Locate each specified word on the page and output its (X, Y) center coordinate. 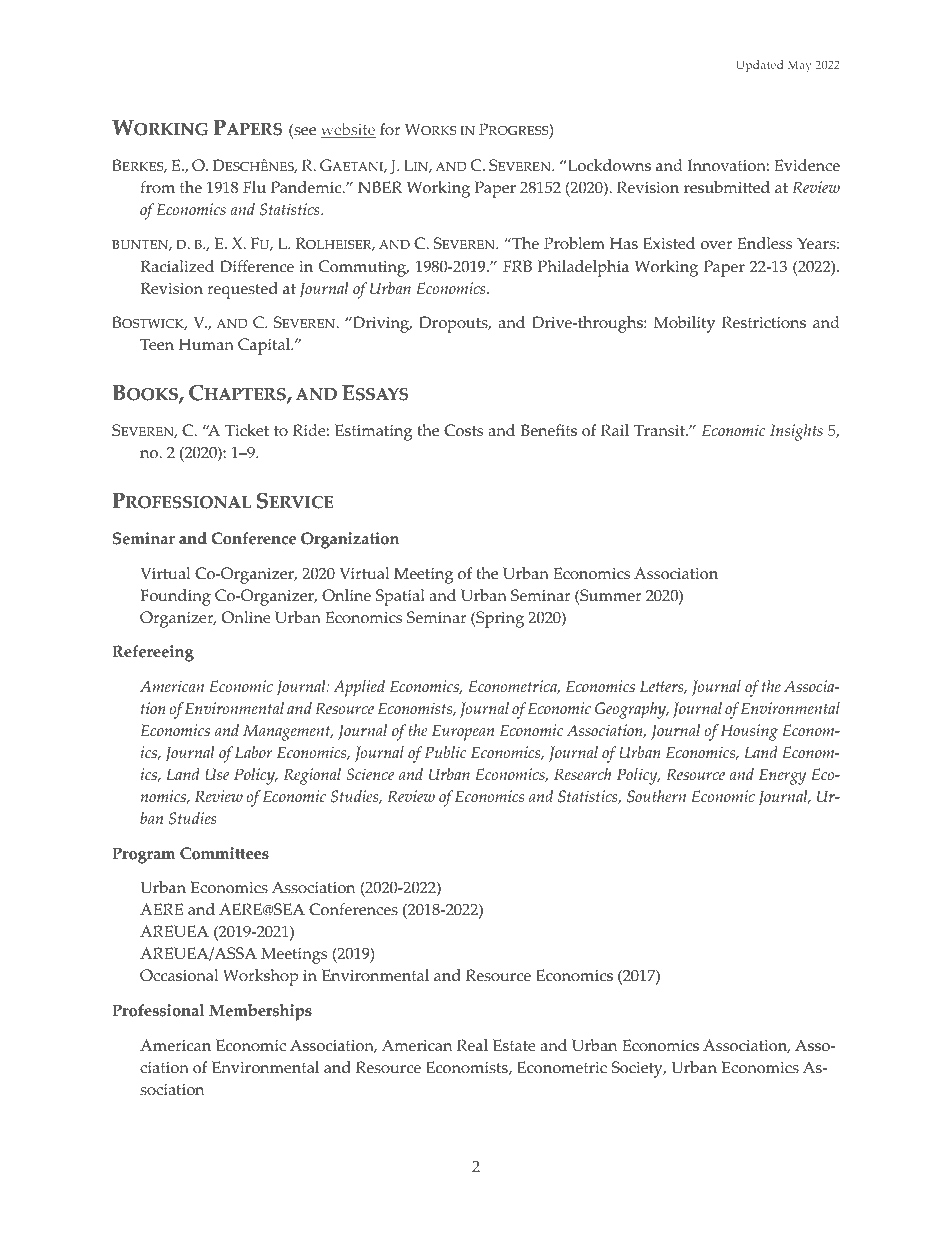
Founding (175, 597)
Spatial (400, 597)
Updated (759, 66)
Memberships (260, 1012)
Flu (254, 187)
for (390, 129)
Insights (796, 432)
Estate (514, 1045)
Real (472, 1045)
